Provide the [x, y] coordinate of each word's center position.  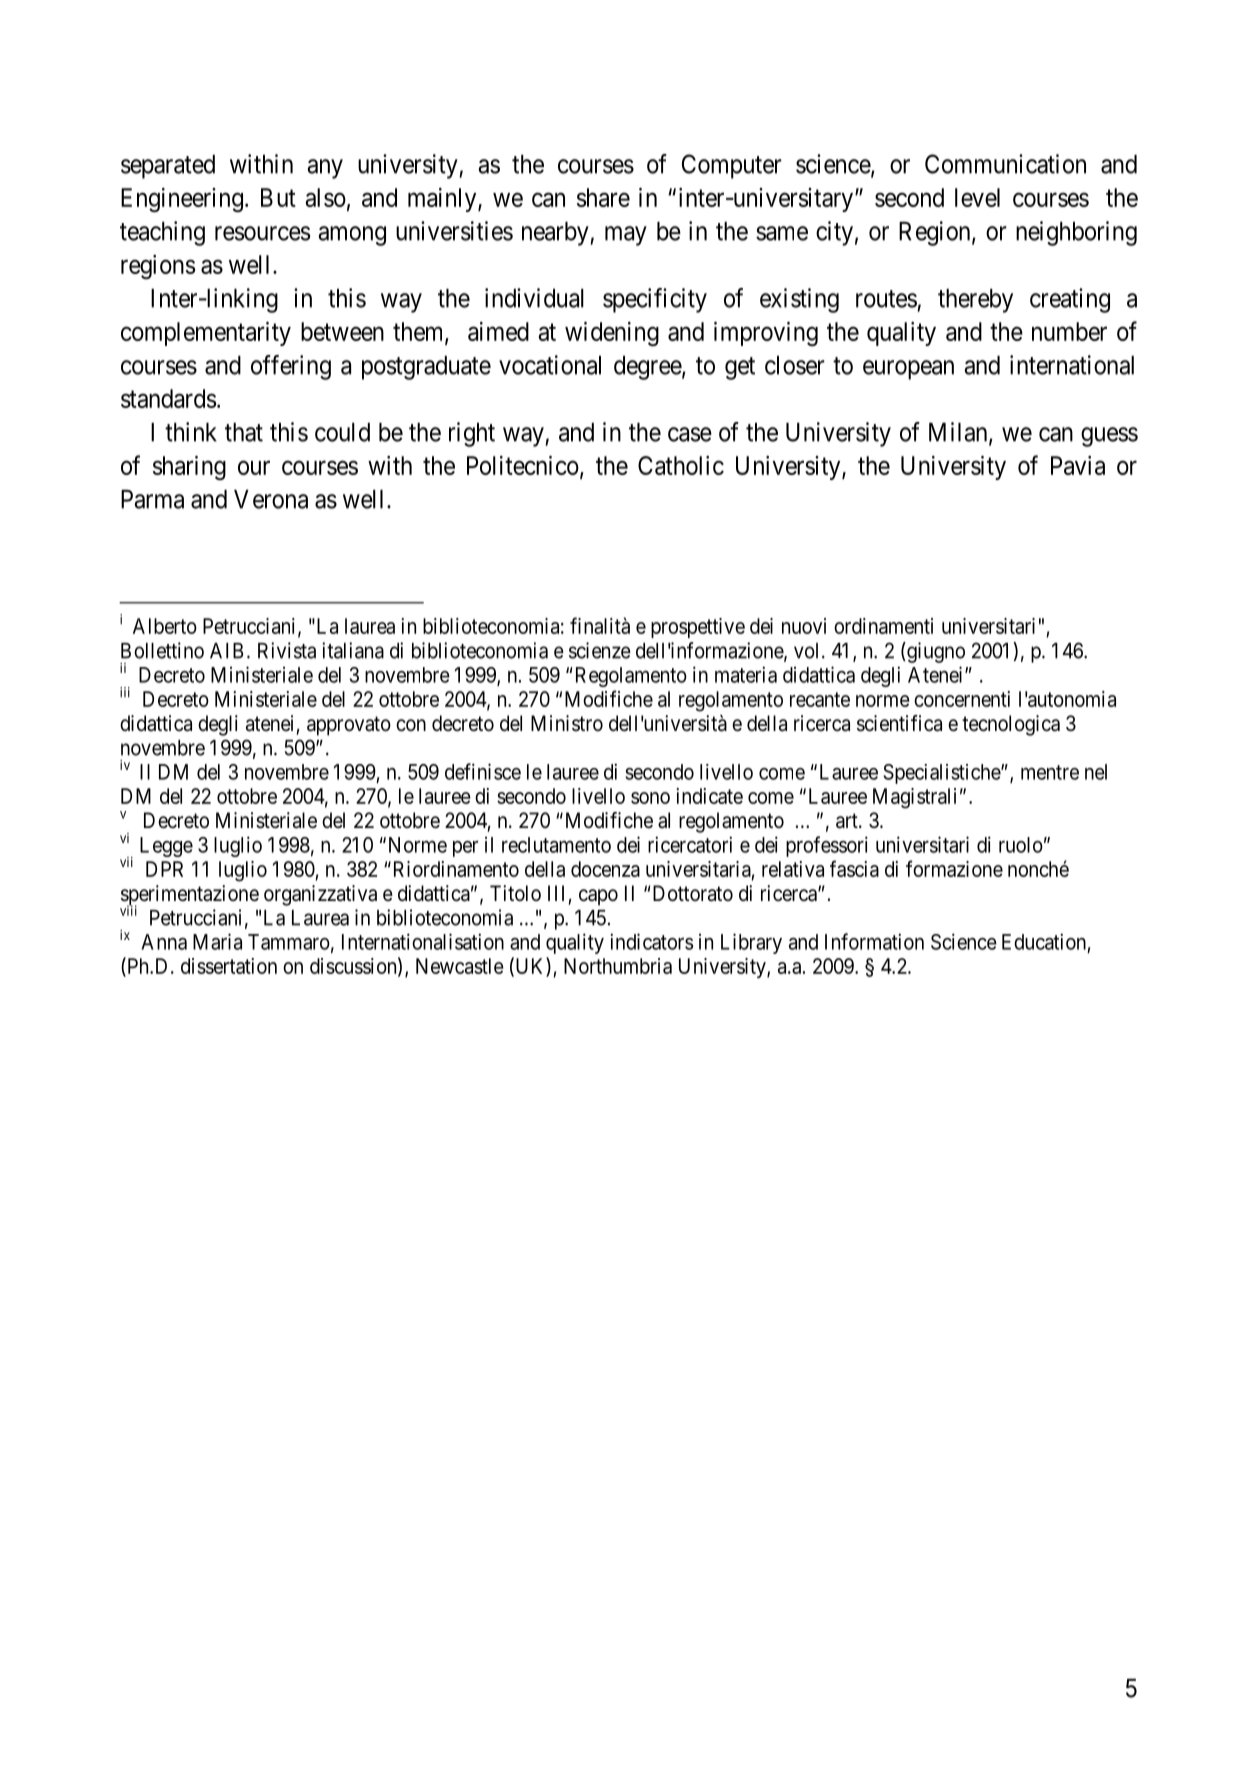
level [977, 197]
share [603, 197]
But [278, 197]
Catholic [681, 465]
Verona [271, 499]
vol [808, 651]
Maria [217, 941]
